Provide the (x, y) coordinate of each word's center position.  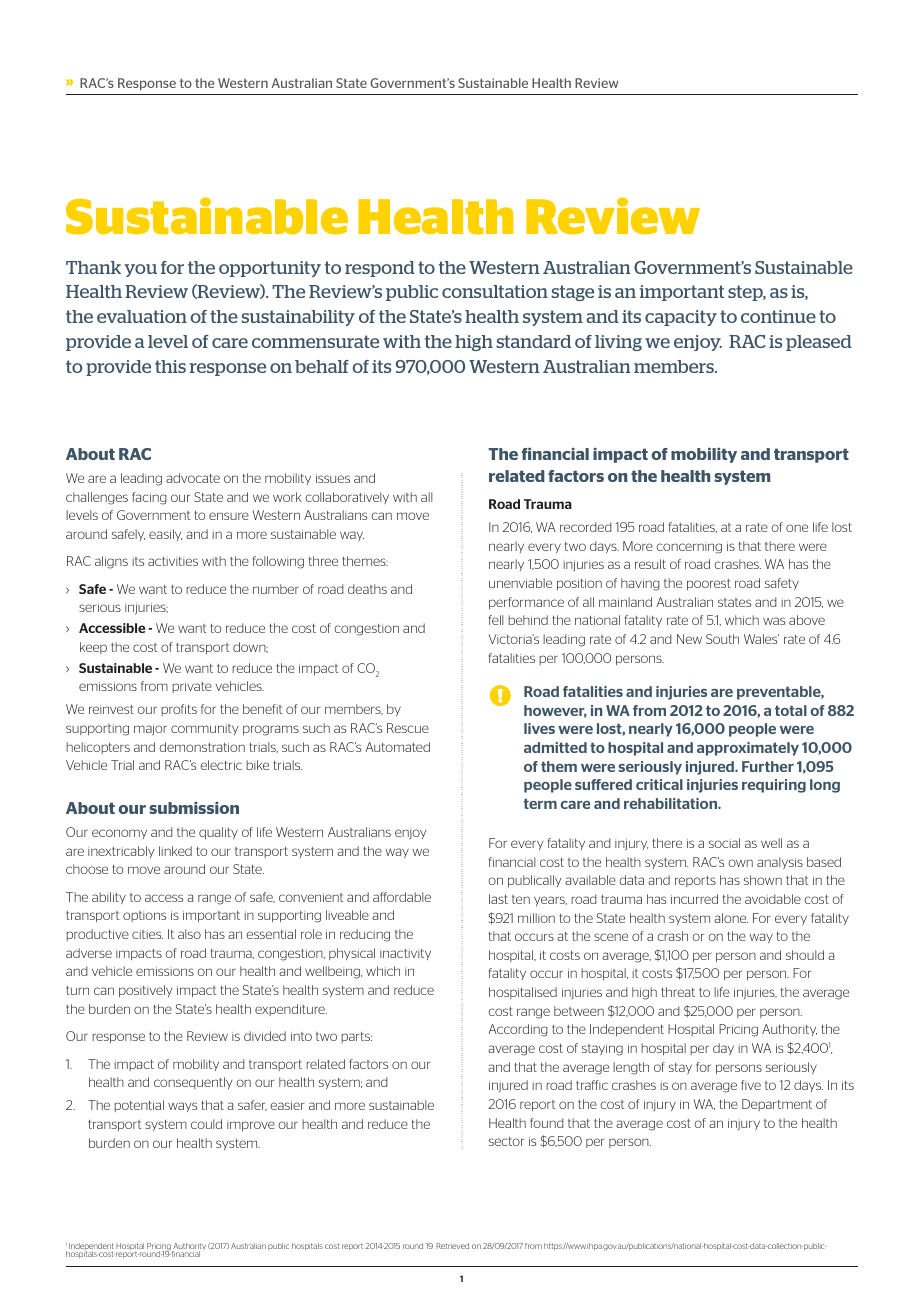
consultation (495, 291)
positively (145, 991)
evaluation (142, 316)
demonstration (202, 747)
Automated (397, 747)
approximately (748, 749)
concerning (689, 548)
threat (678, 992)
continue (778, 316)
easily (165, 535)
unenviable (520, 583)
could (206, 1124)
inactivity (405, 954)
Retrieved (452, 1246)
